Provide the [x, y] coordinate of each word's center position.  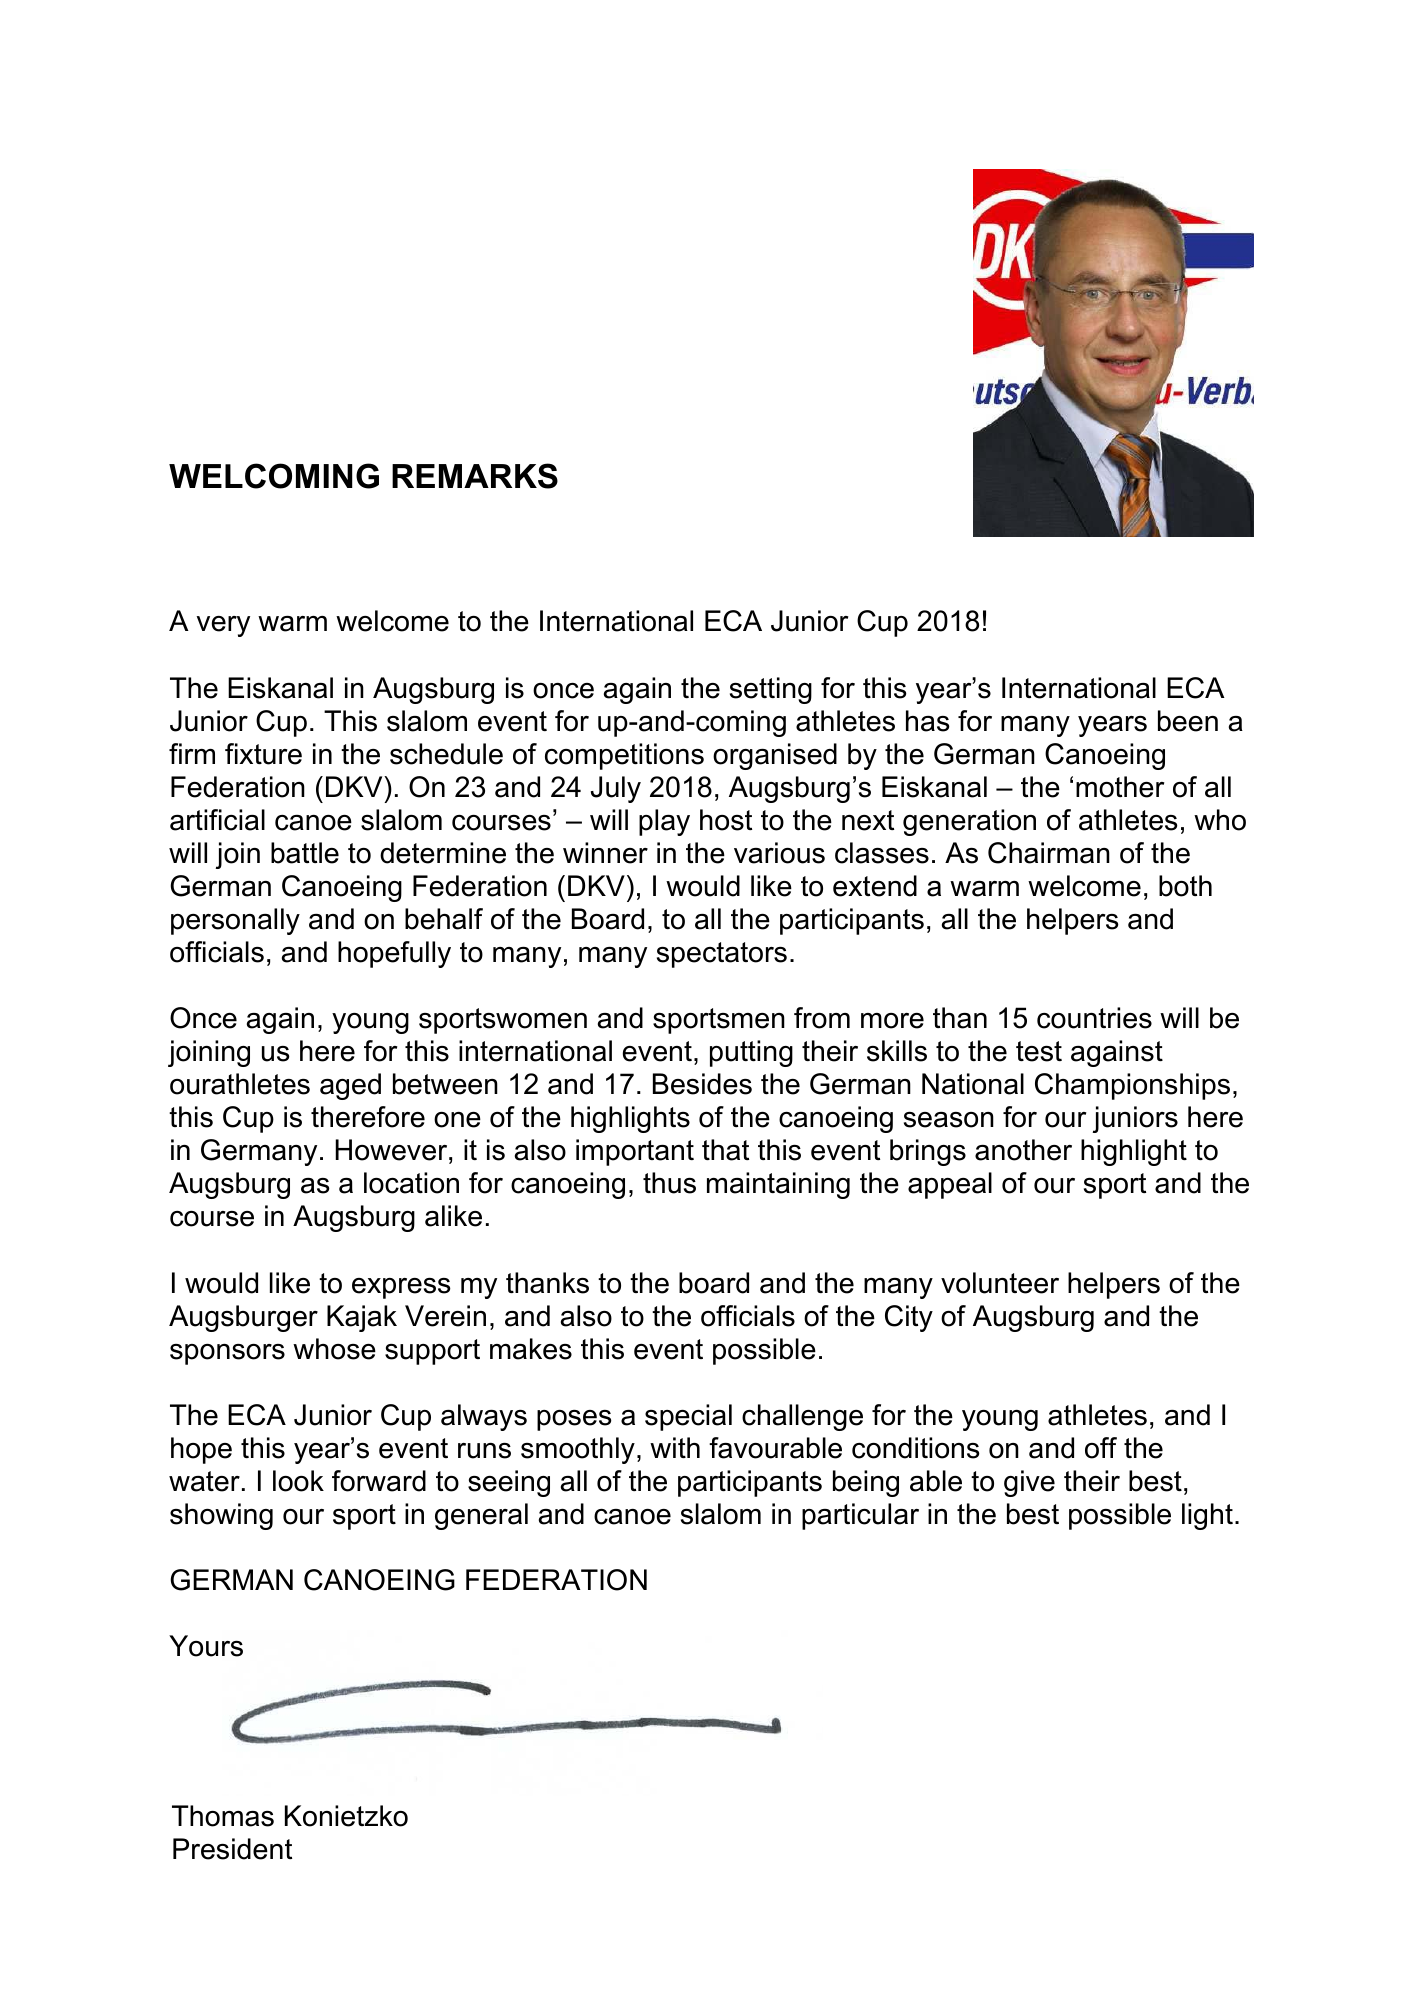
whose [334, 1349]
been [1188, 721]
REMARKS [475, 476]
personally [235, 921]
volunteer [1000, 1283]
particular [860, 1516]
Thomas [223, 1816]
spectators [722, 955]
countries [1094, 1018]
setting [771, 690]
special [688, 1417]
